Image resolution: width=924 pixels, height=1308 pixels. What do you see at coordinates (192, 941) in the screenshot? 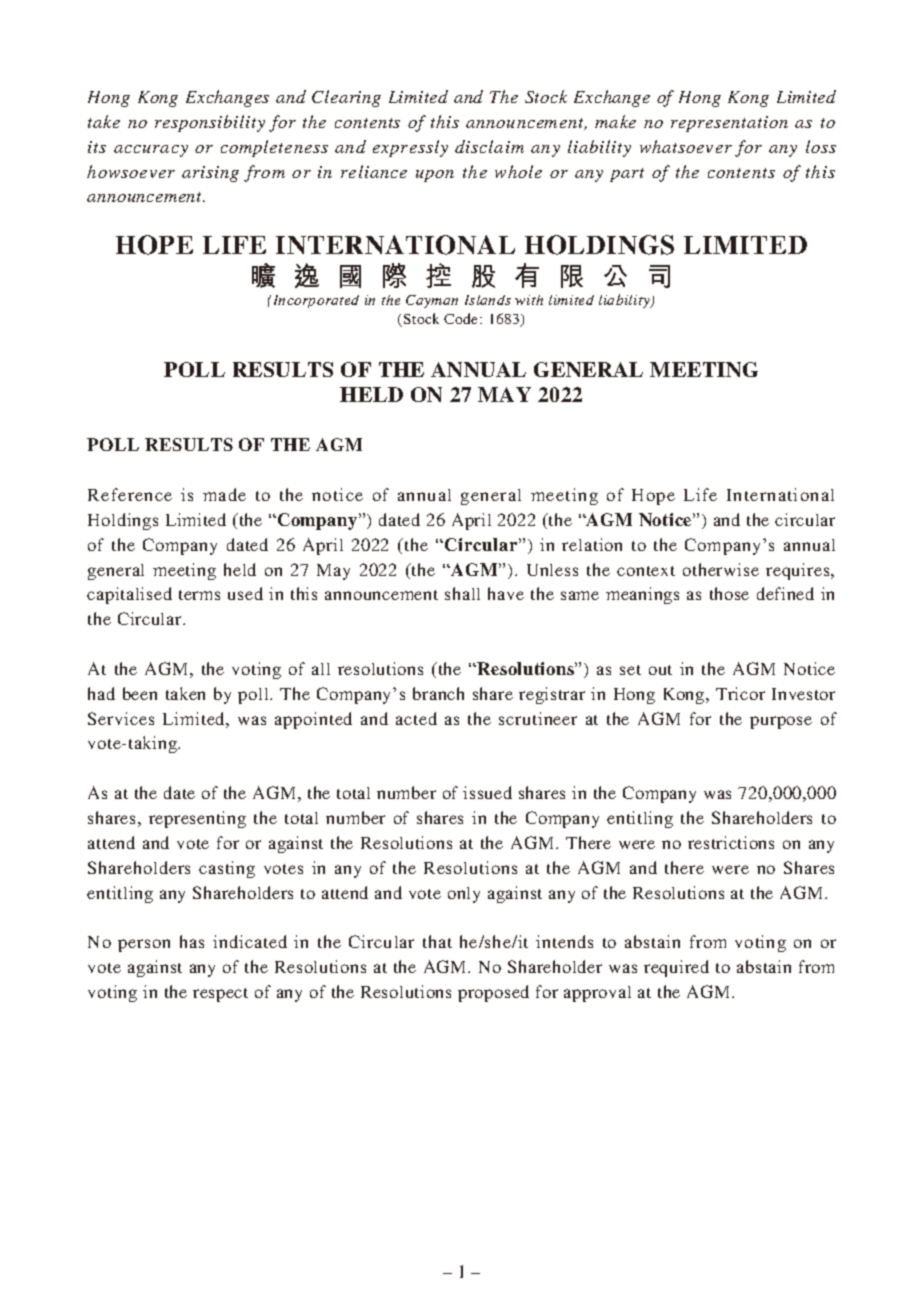
I see `has` at bounding box center [192, 941].
